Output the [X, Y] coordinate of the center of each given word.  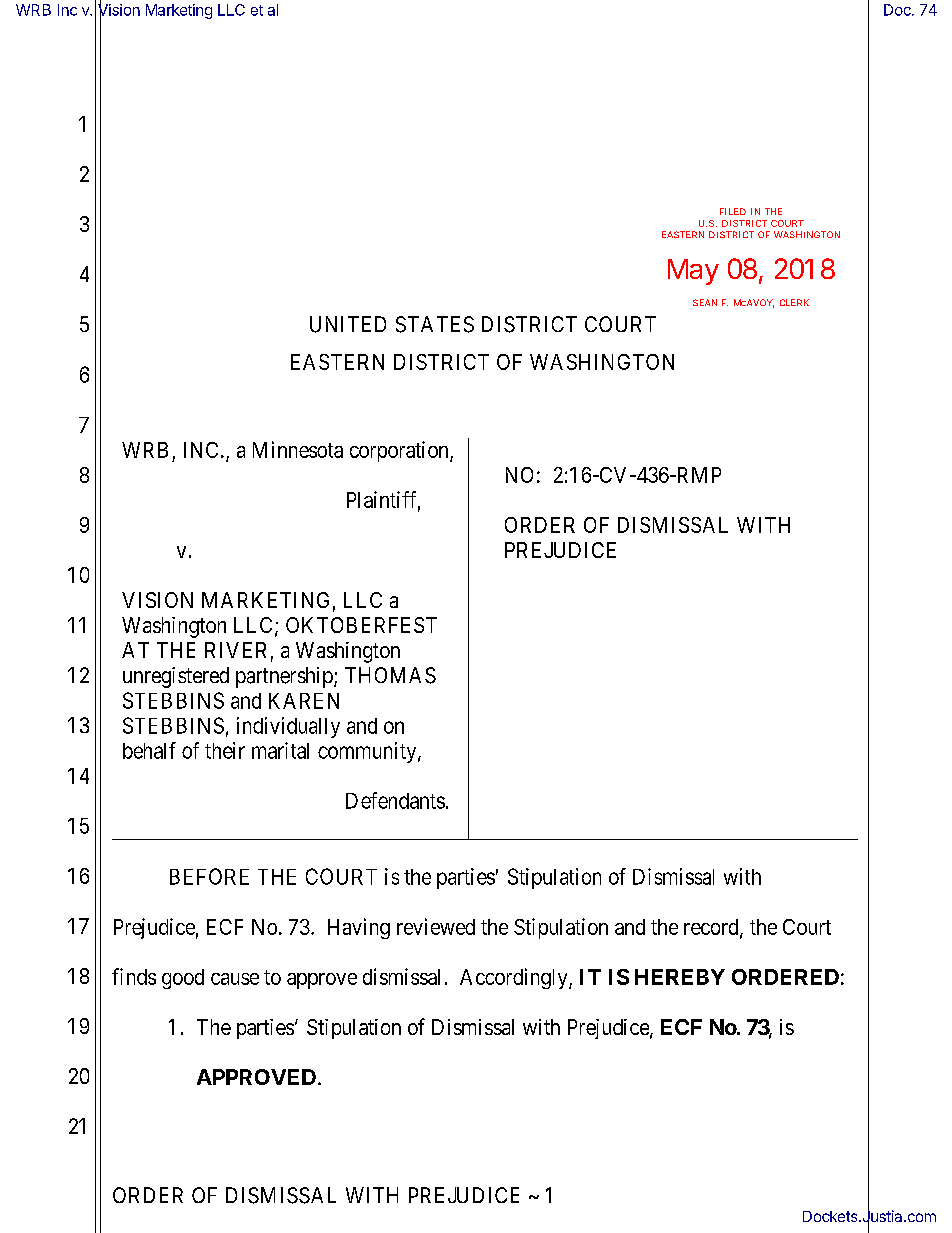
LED [737, 211]
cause [235, 979]
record [712, 928]
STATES [435, 324]
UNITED [348, 324]
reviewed [436, 926]
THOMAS [390, 675]
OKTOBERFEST [361, 625]
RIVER [235, 650]
